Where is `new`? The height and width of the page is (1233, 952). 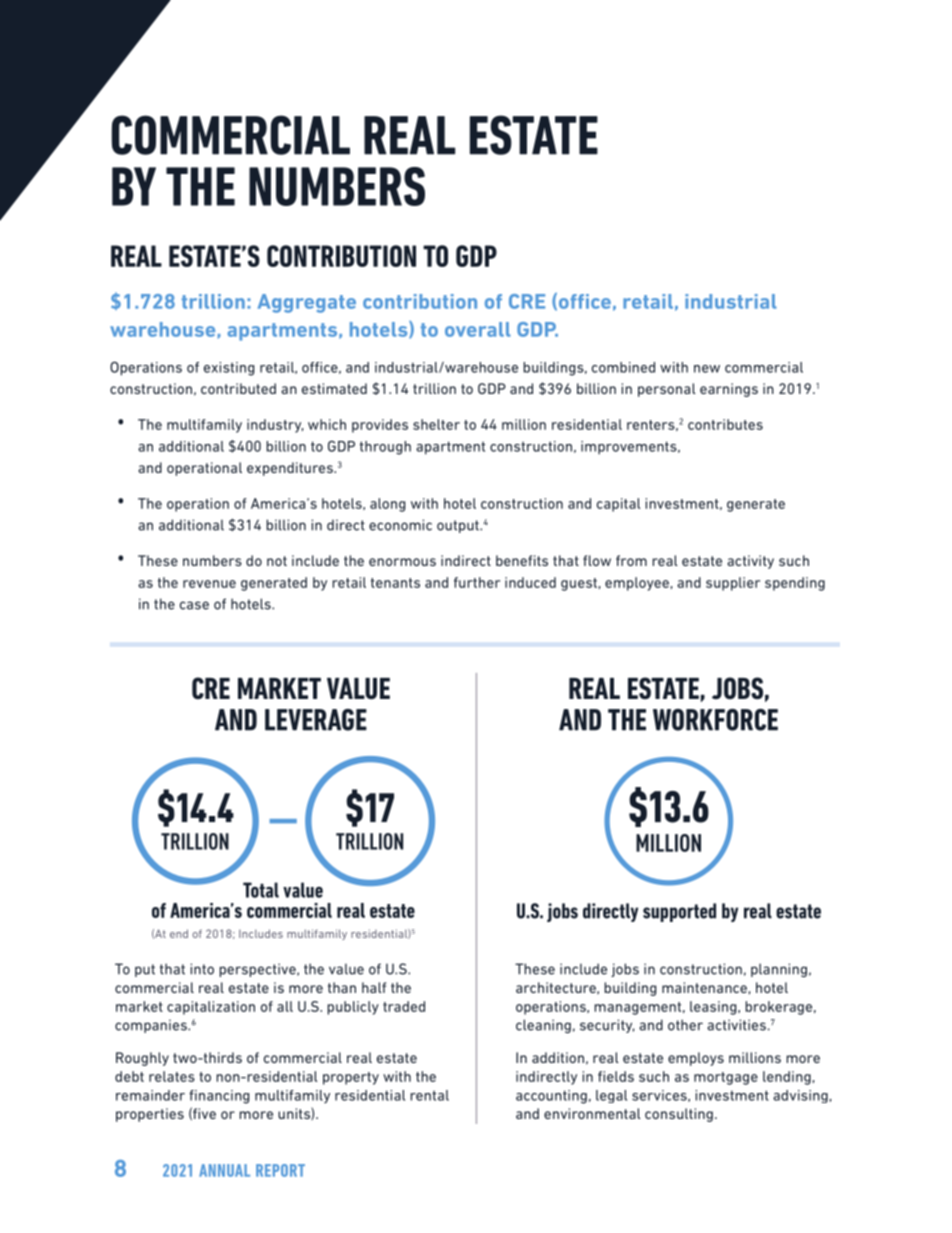
new is located at coordinates (707, 369).
